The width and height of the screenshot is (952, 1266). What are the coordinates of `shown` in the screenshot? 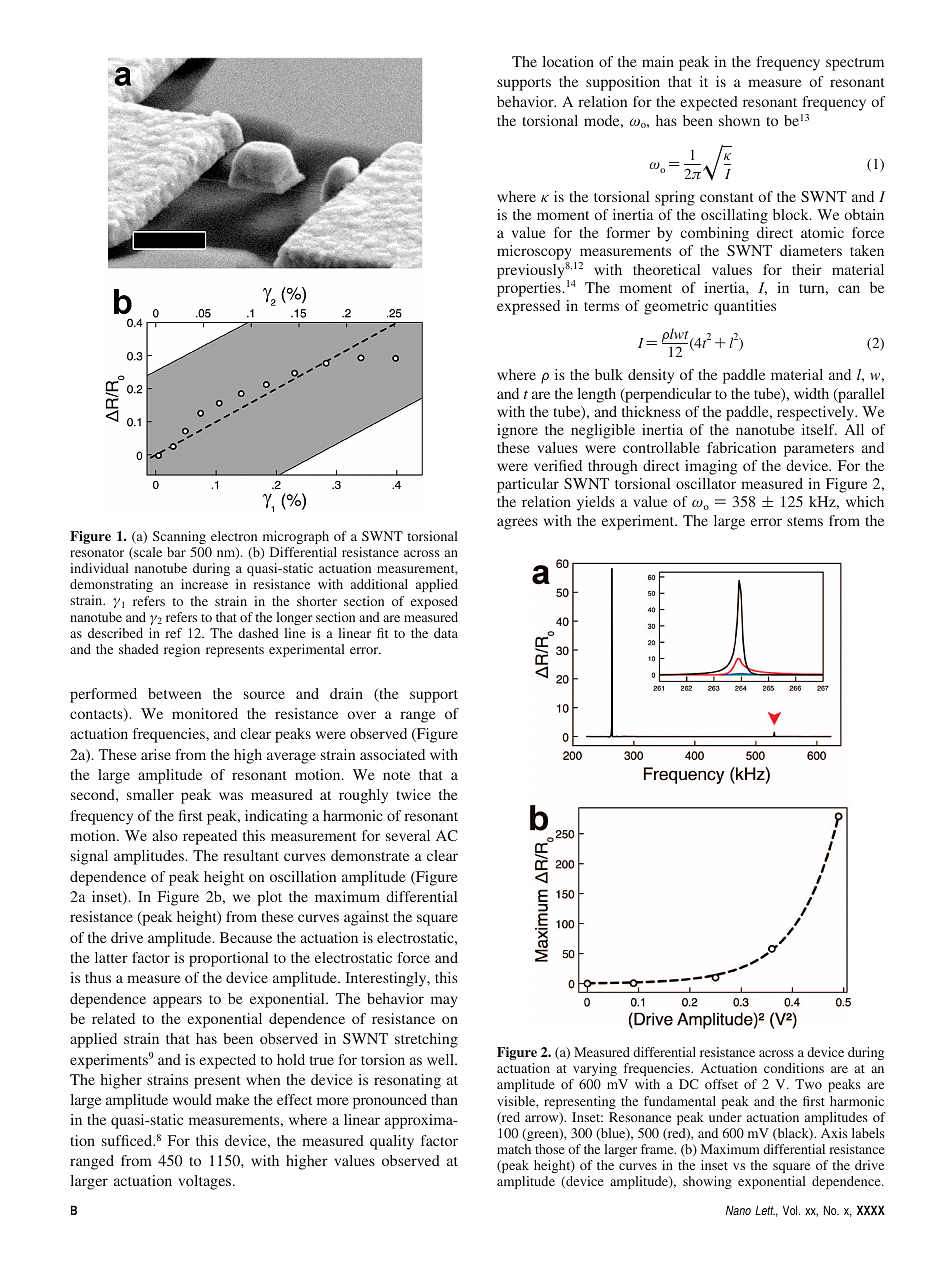 It's located at (739, 120).
